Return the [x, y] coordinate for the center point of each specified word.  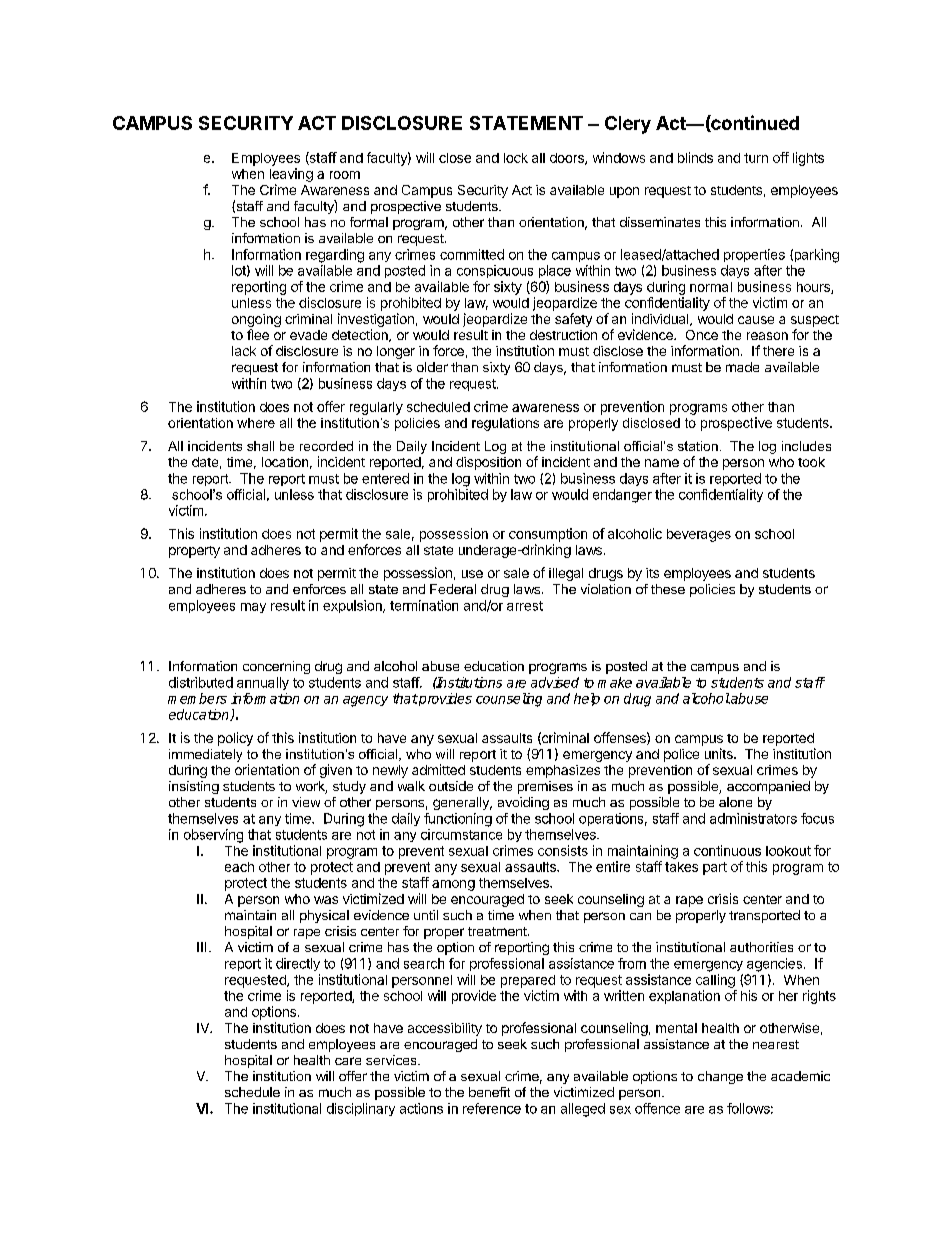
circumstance [461, 834]
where [256, 423]
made [742, 367]
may [253, 608]
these [668, 589]
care [348, 1061]
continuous [727, 850]
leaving [291, 175]
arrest [525, 606]
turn [756, 158]
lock [516, 158]
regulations [505, 424]
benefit [489, 1092]
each [239, 867]
